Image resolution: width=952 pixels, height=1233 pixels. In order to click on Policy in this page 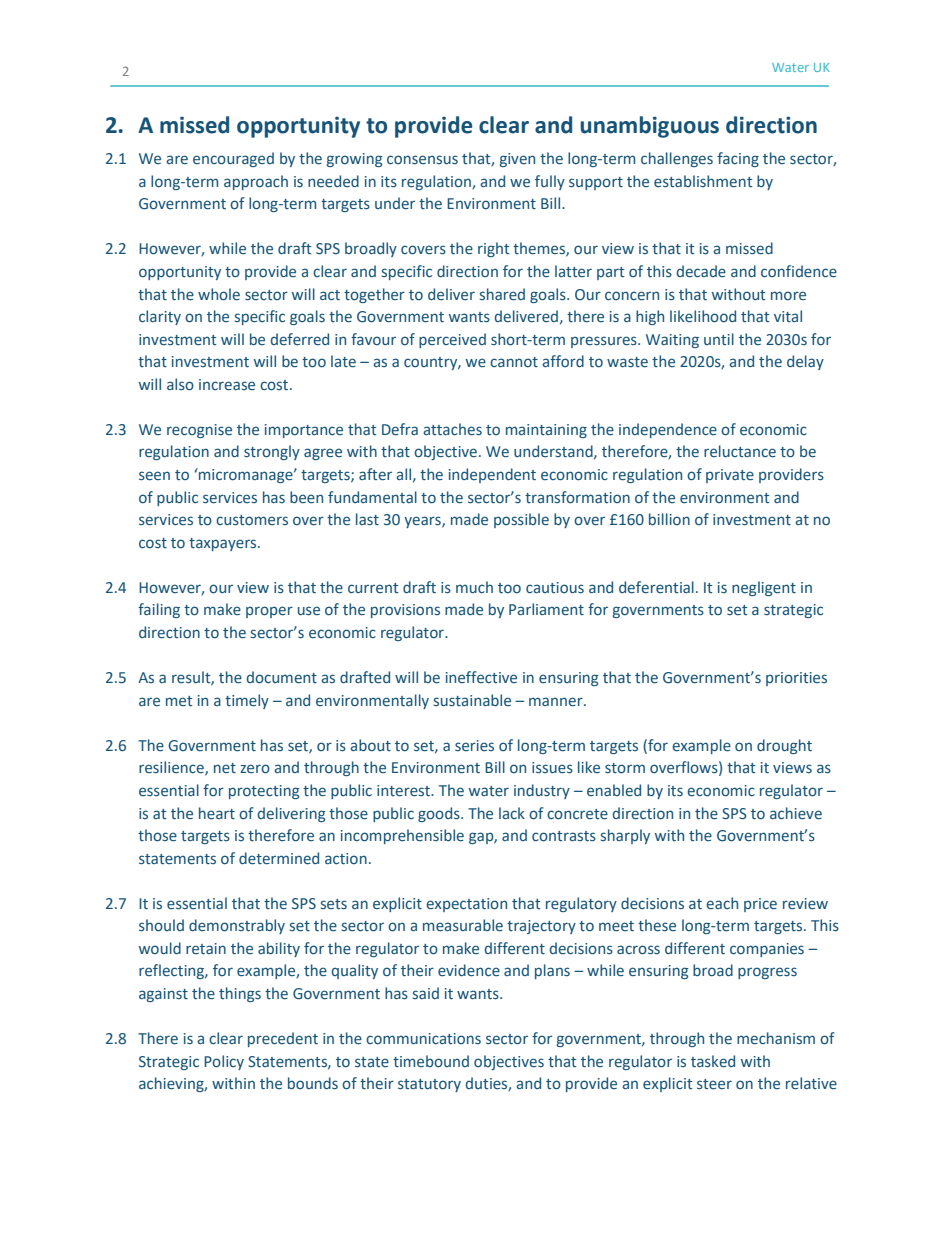, I will do `click(224, 1062)`.
